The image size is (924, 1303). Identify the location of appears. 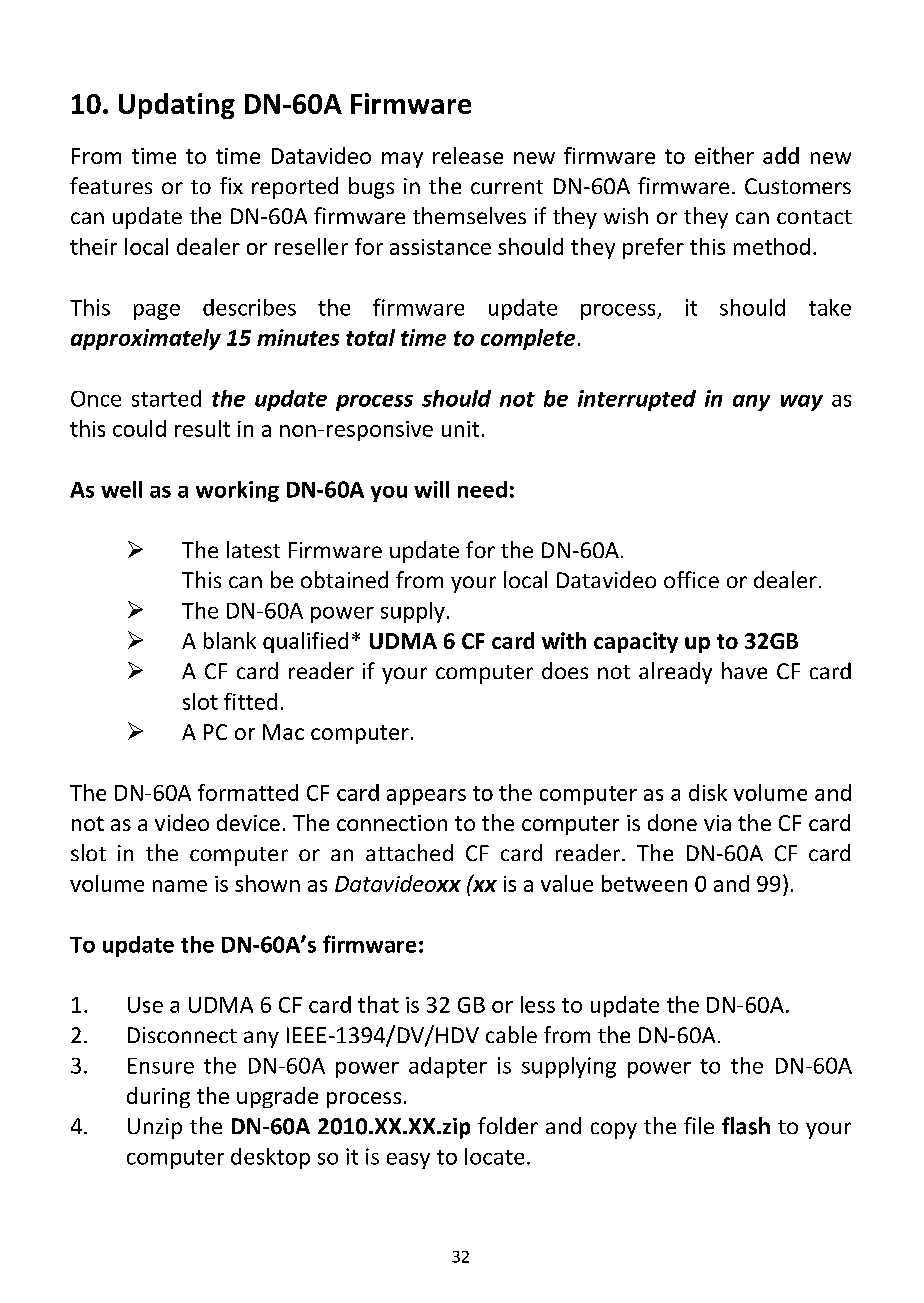
(426, 797).
